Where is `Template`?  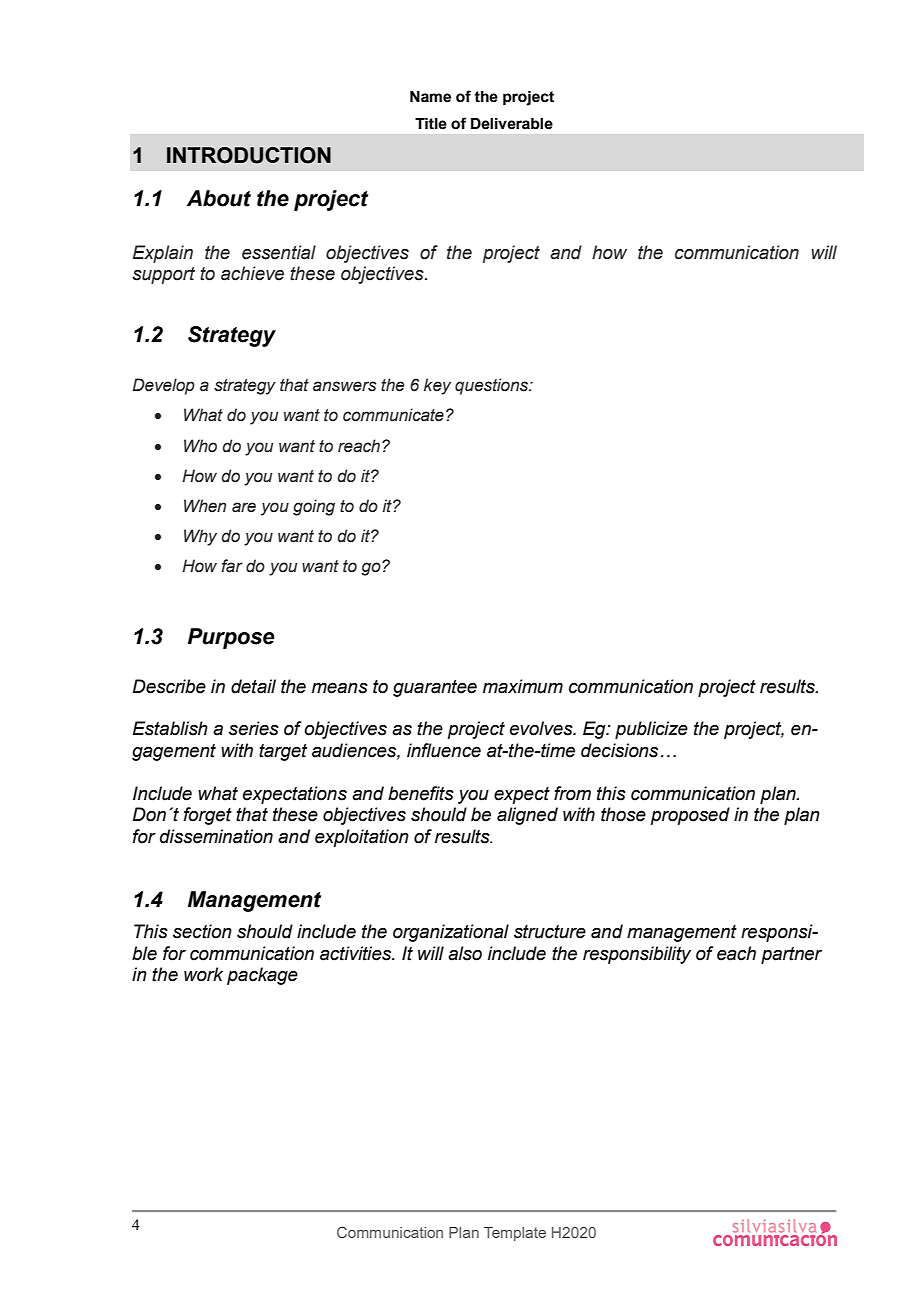 Template is located at coordinates (515, 1234).
